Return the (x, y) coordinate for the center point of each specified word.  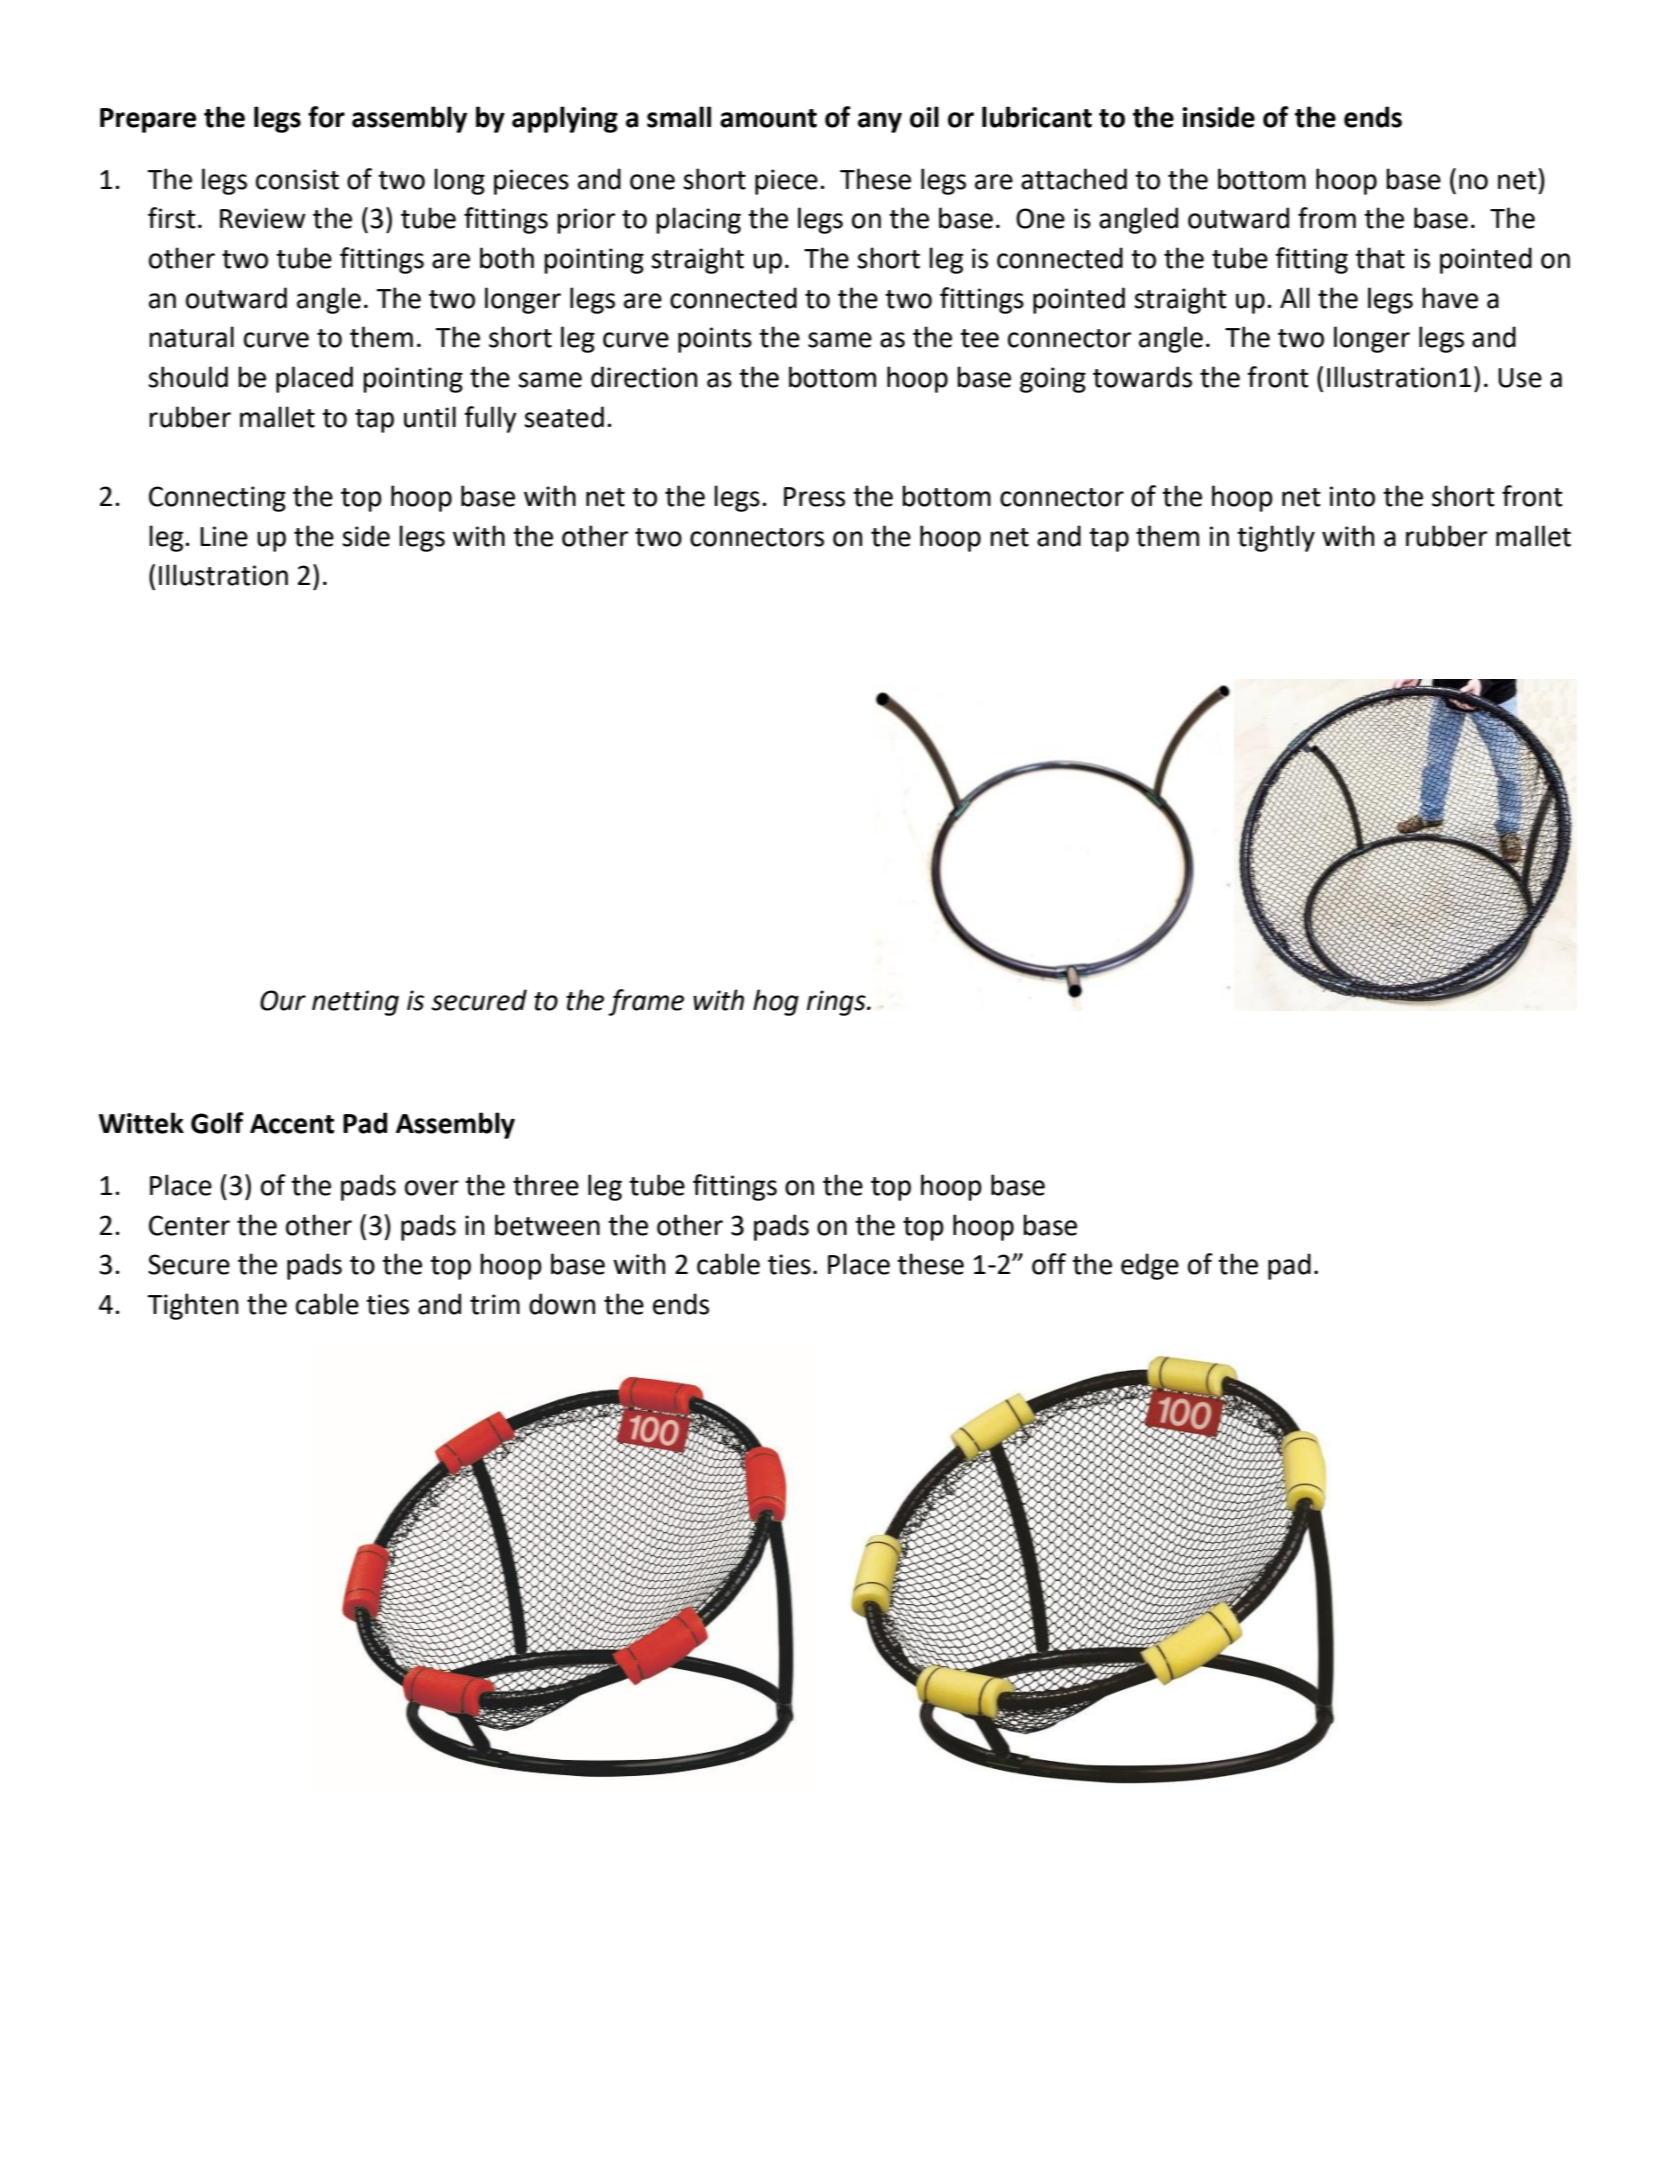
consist (297, 179)
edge (1150, 1266)
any (880, 122)
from (1327, 218)
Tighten (192, 1306)
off (1049, 1264)
